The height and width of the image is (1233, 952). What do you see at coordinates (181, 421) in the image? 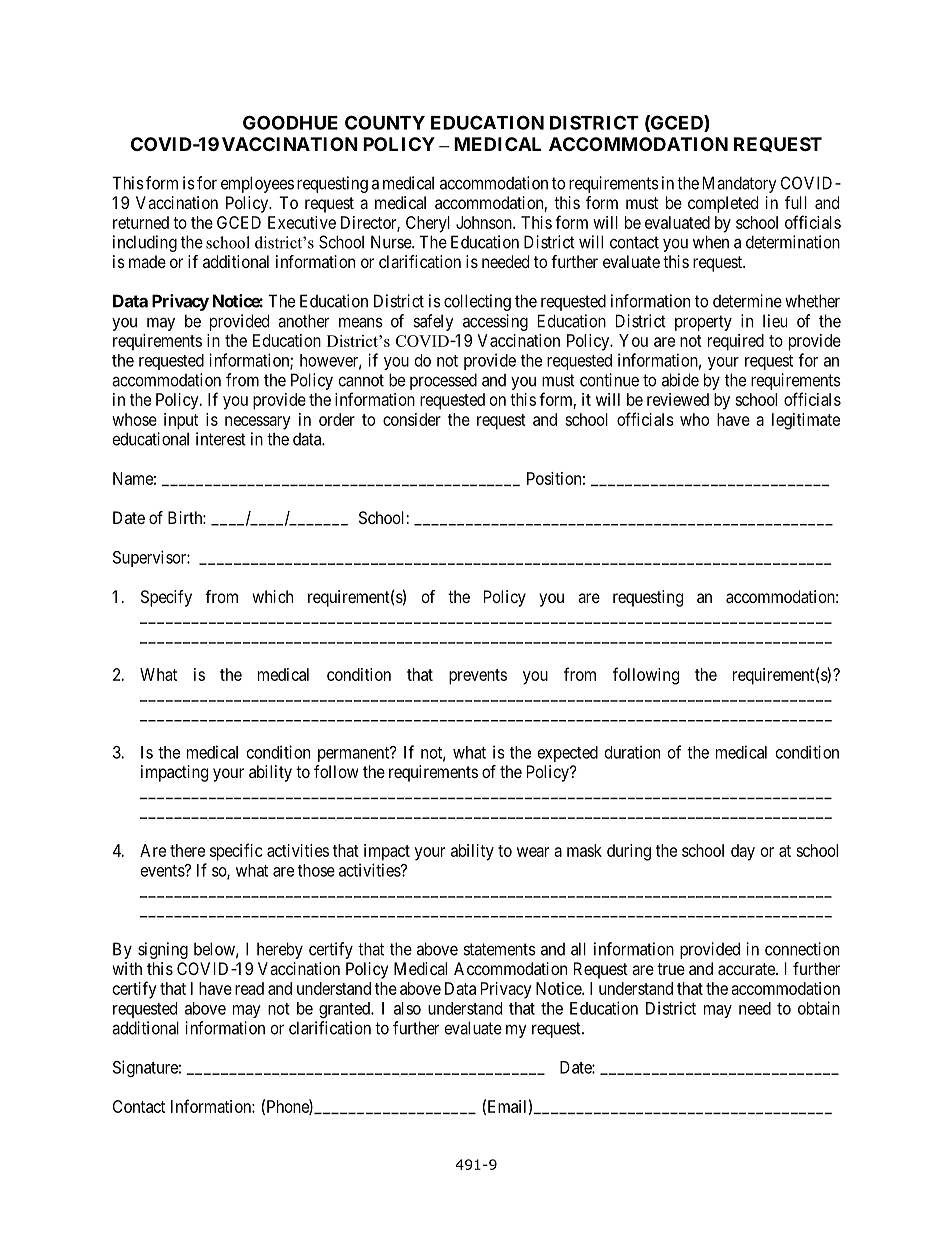
I see `input` at bounding box center [181, 421].
